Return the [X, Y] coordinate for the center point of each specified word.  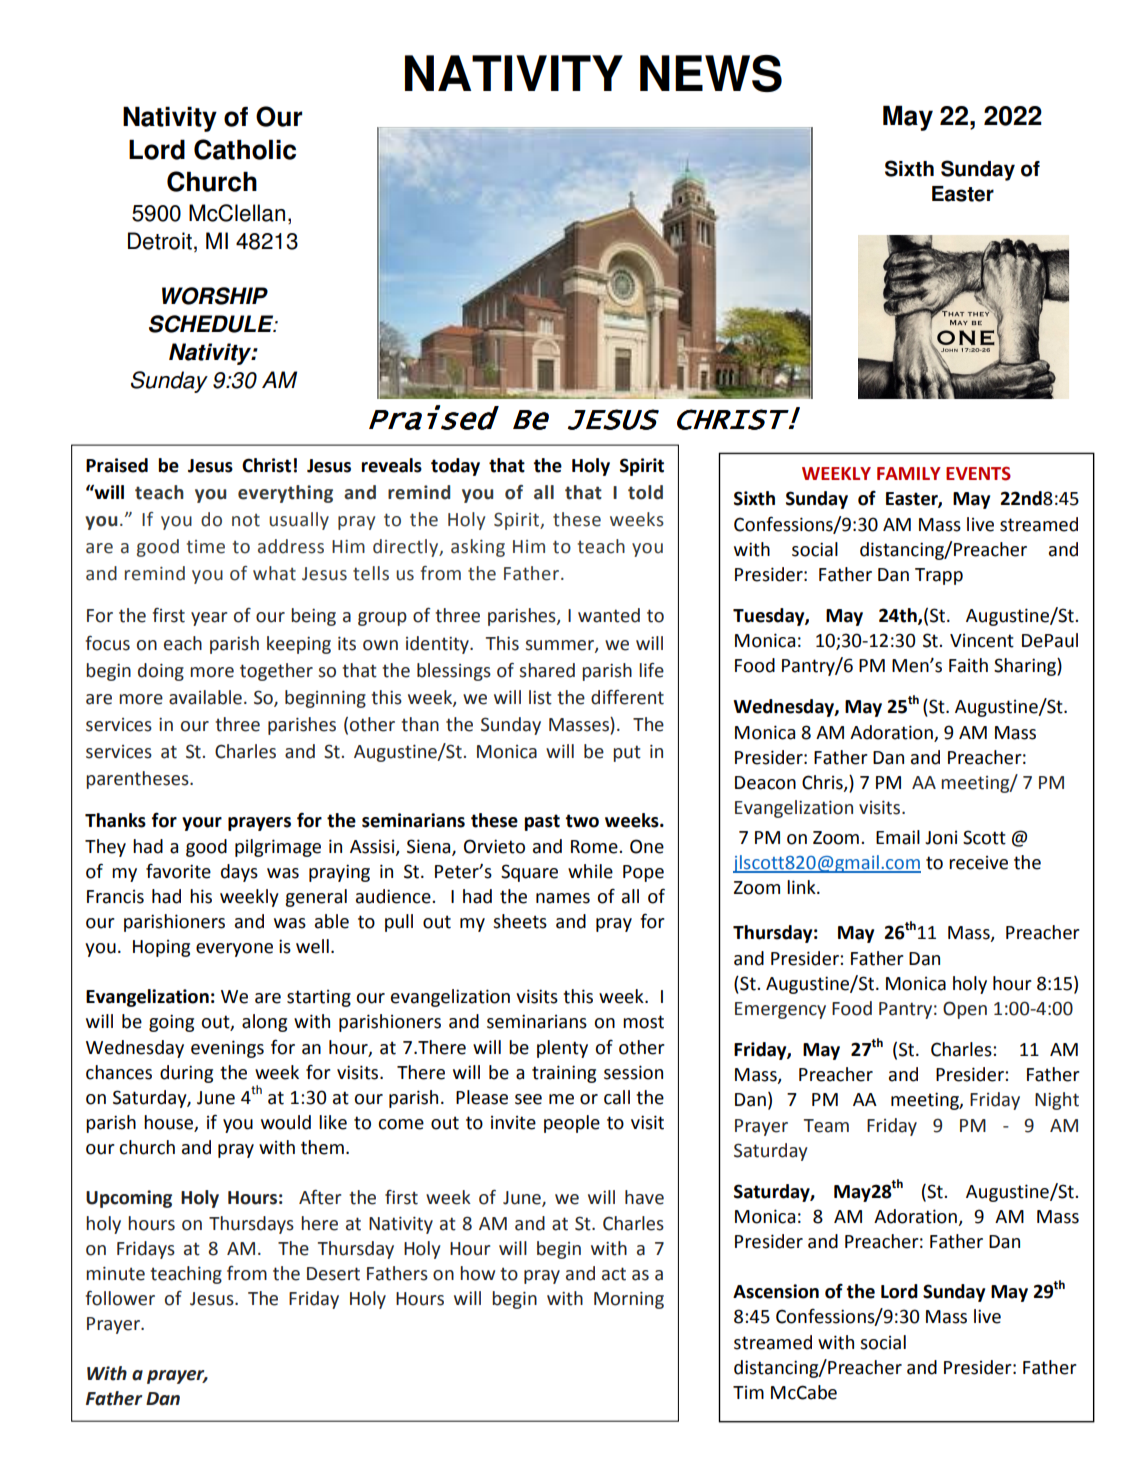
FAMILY [909, 473]
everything [285, 494]
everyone [234, 950]
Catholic [245, 149]
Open [965, 1010]
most [643, 1022]
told [645, 492]
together [276, 672]
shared [547, 670]
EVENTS [978, 474]
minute [115, 1273]
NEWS [711, 73]
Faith [968, 665]
